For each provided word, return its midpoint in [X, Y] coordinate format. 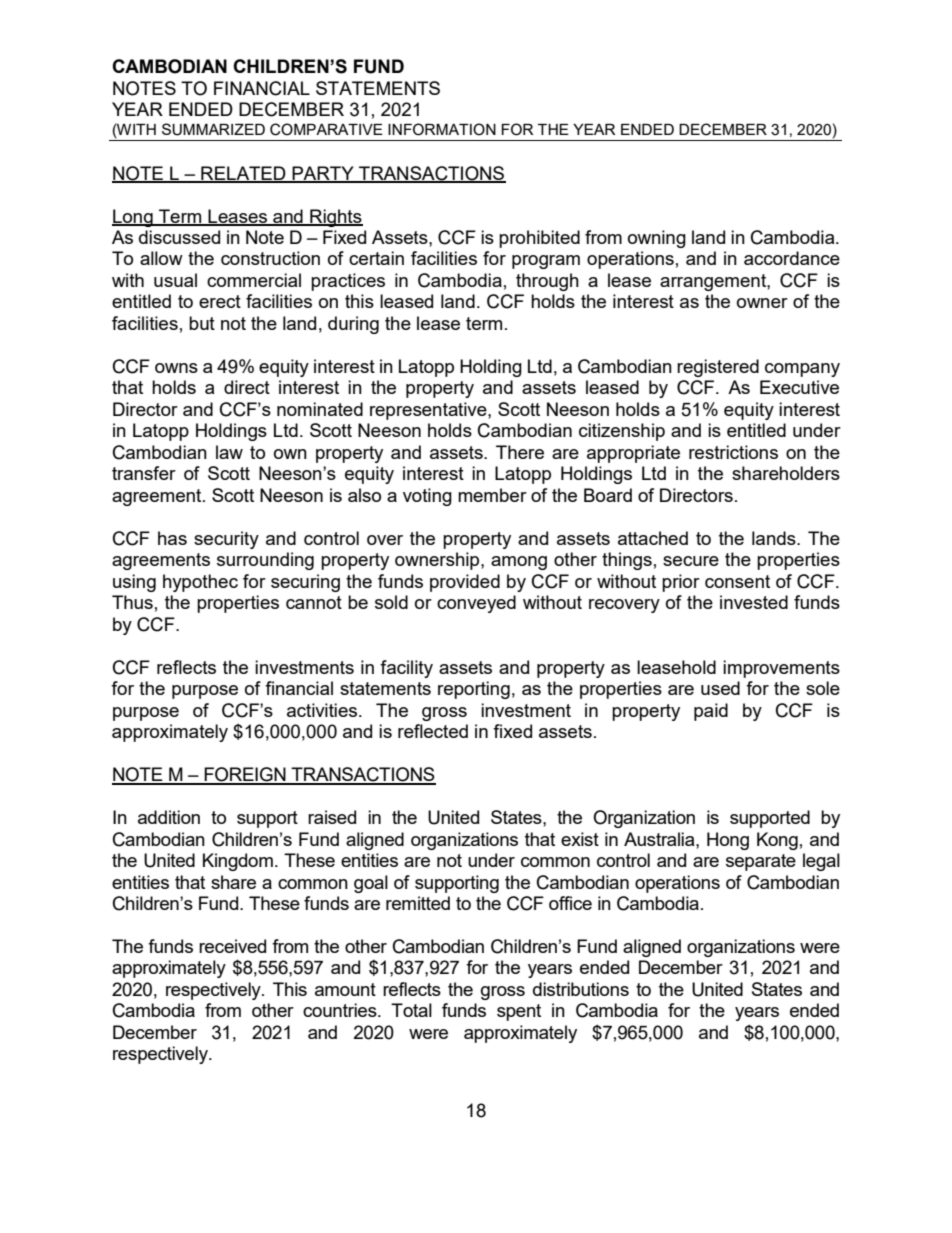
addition [169, 817]
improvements [781, 669]
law [229, 452]
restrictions [733, 452]
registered [718, 368]
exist [580, 839]
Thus [132, 602]
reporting [474, 690]
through [547, 282]
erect [220, 301]
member [492, 495]
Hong [728, 841]
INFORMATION [442, 129]
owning [657, 239]
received [232, 946]
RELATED [243, 174]
